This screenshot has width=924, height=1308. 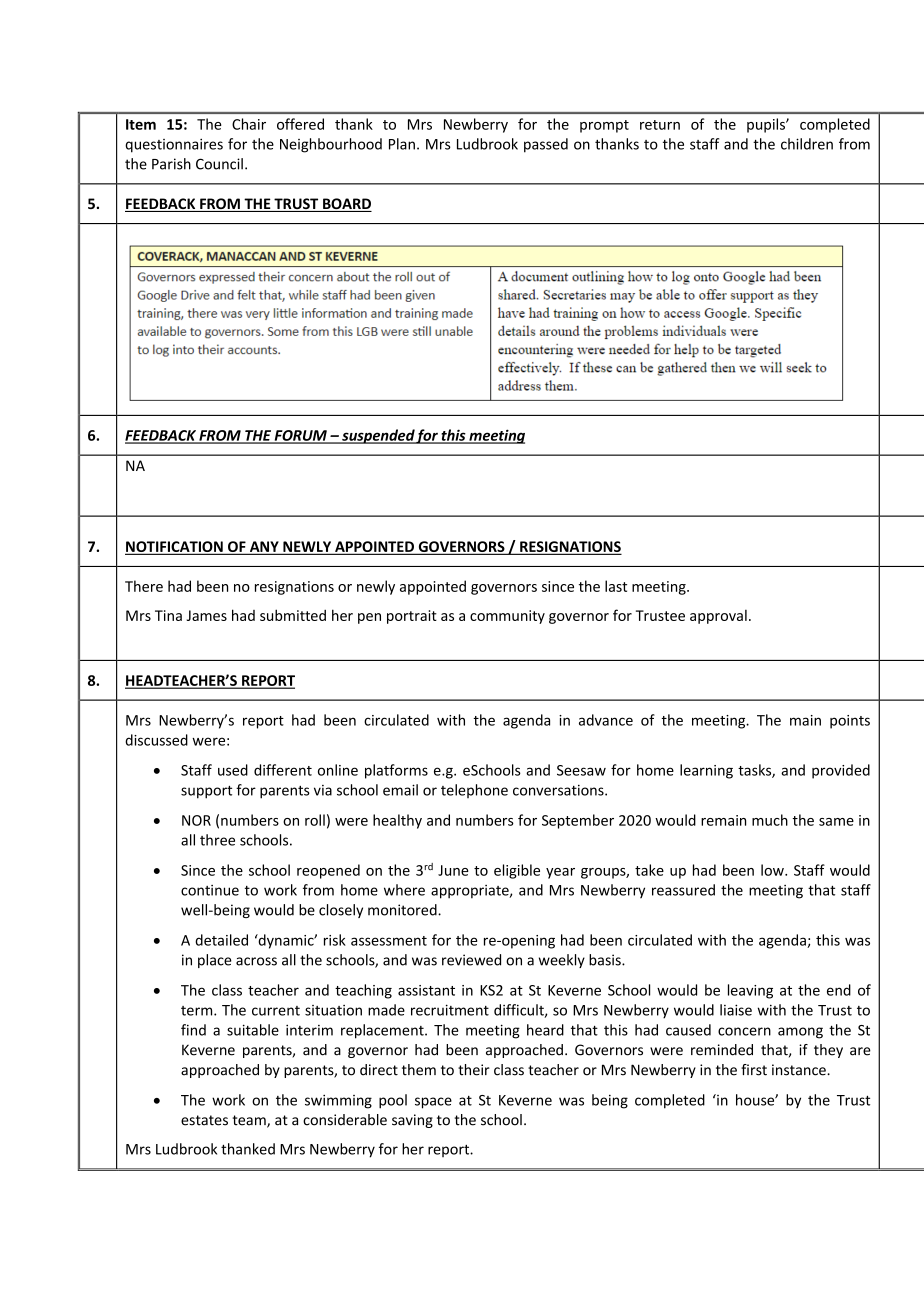 I want to click on telephone, so click(x=474, y=791).
